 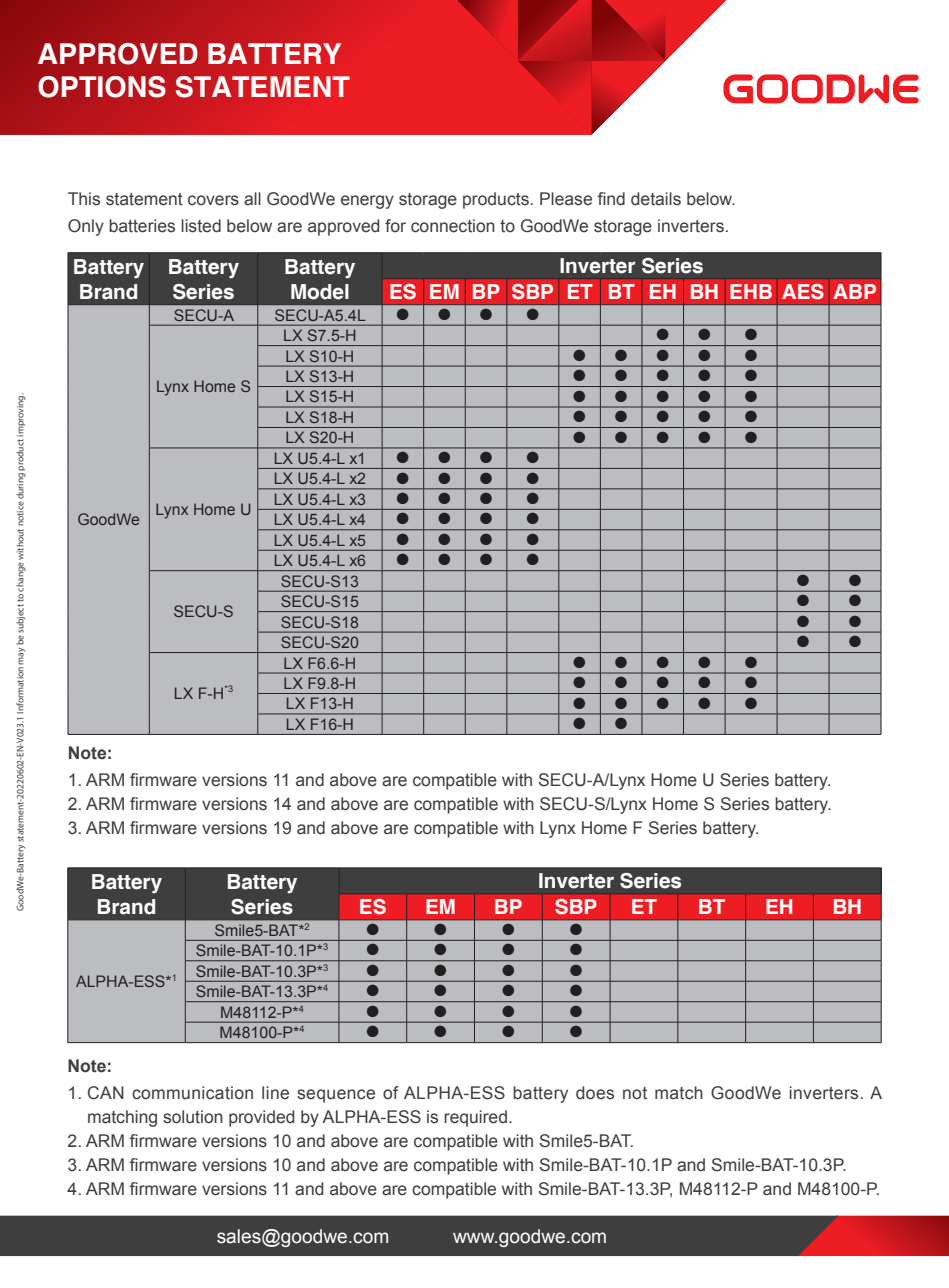 I want to click on details, so click(x=656, y=199).
